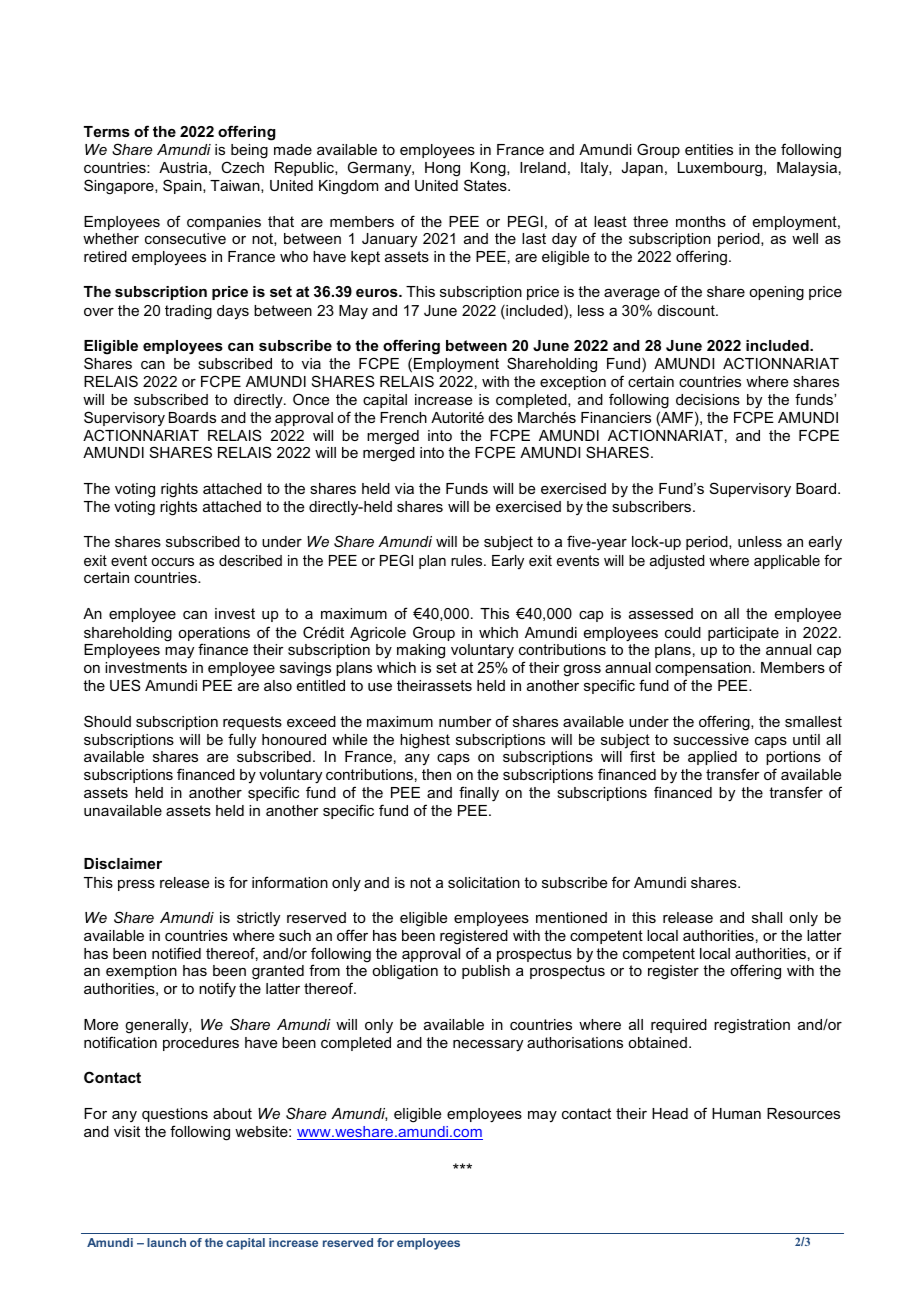 The image size is (924, 1309). Describe the element at coordinates (484, 882) in the screenshot. I see `solicitation` at that location.
